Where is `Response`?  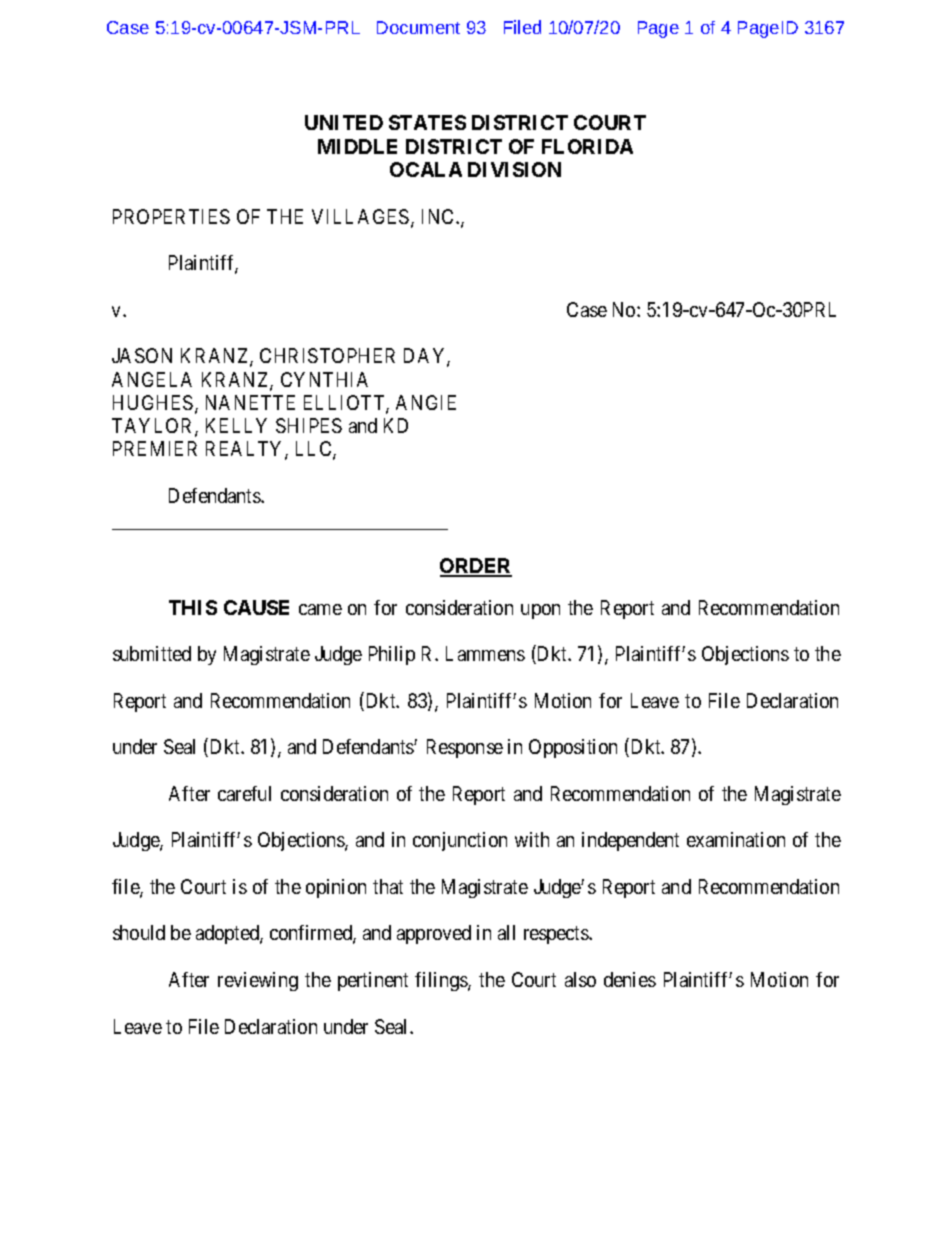
Response is located at coordinates (465, 748).
